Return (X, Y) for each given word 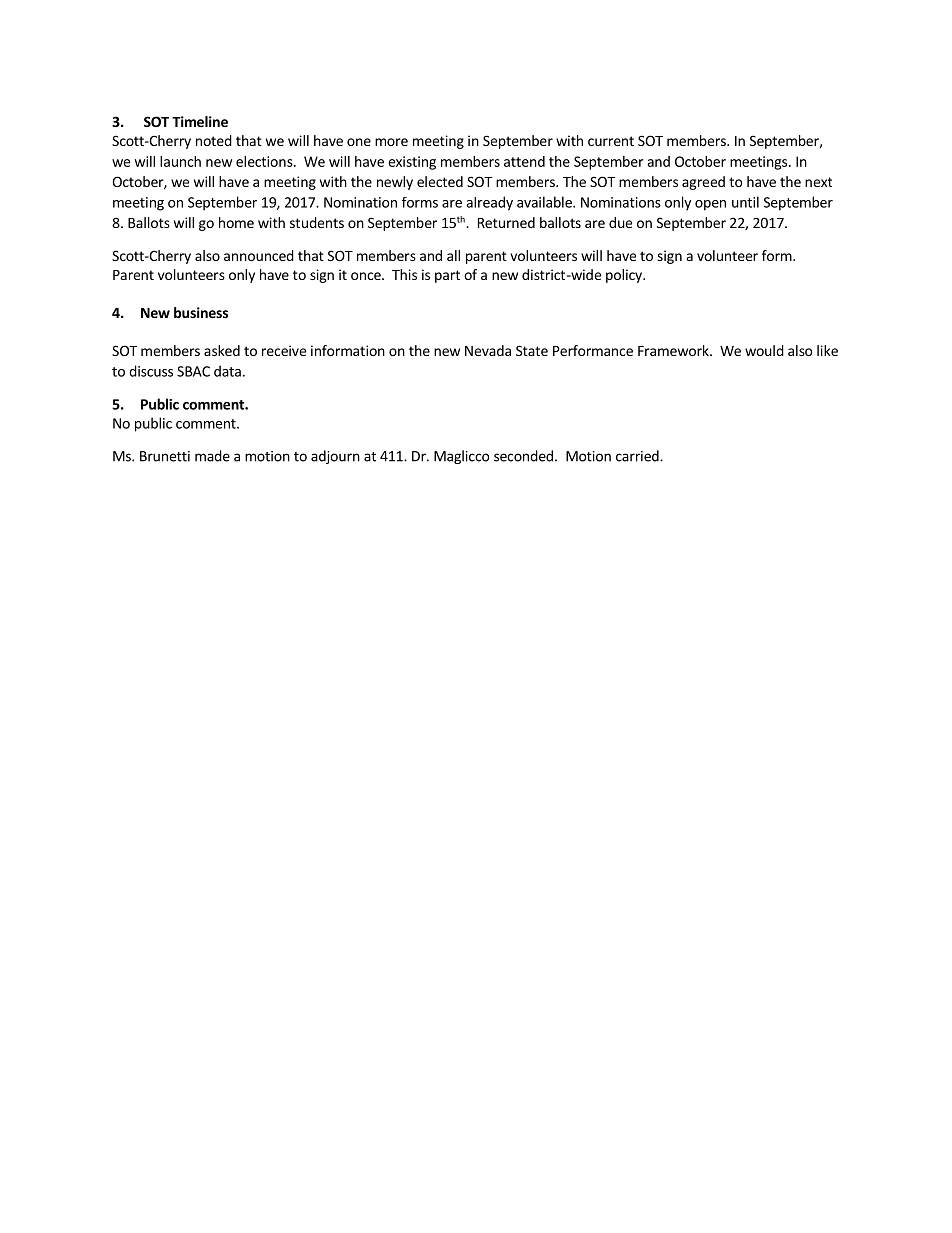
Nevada (488, 350)
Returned (506, 222)
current (611, 141)
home (236, 222)
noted (214, 140)
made (212, 456)
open (710, 205)
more (391, 142)
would (764, 350)
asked (222, 350)
